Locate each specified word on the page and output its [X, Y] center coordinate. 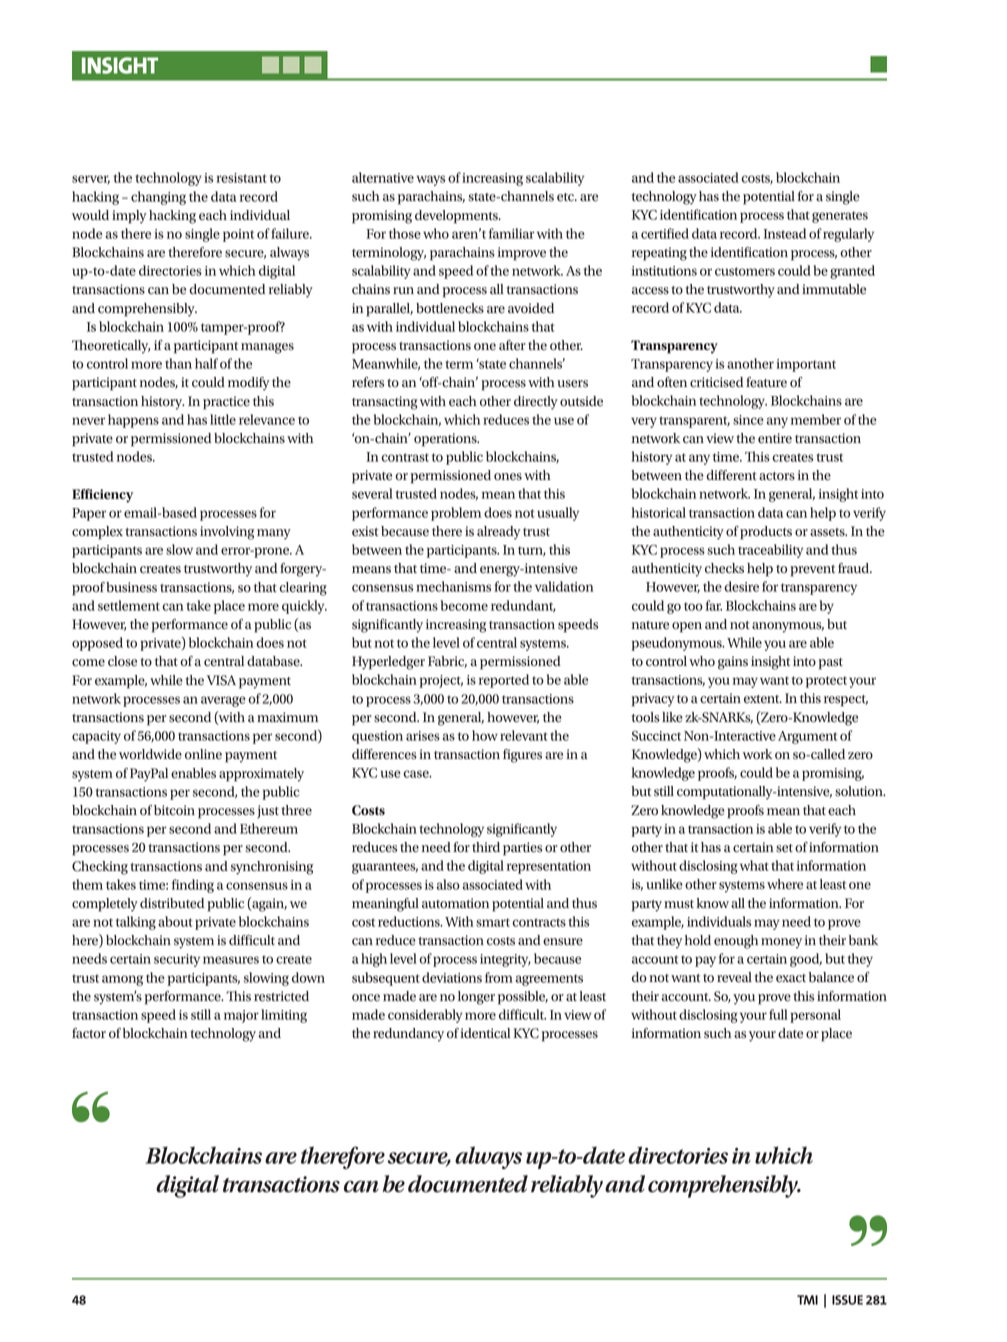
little [223, 419]
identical [485, 1033]
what [754, 865]
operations [446, 440]
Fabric [447, 662]
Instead [785, 233]
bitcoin [174, 810]
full [778, 1014]
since [748, 420]
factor [89, 1033]
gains [733, 663]
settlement [129, 605]
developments [457, 217]
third [486, 847]
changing [158, 198]
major [241, 1016]
